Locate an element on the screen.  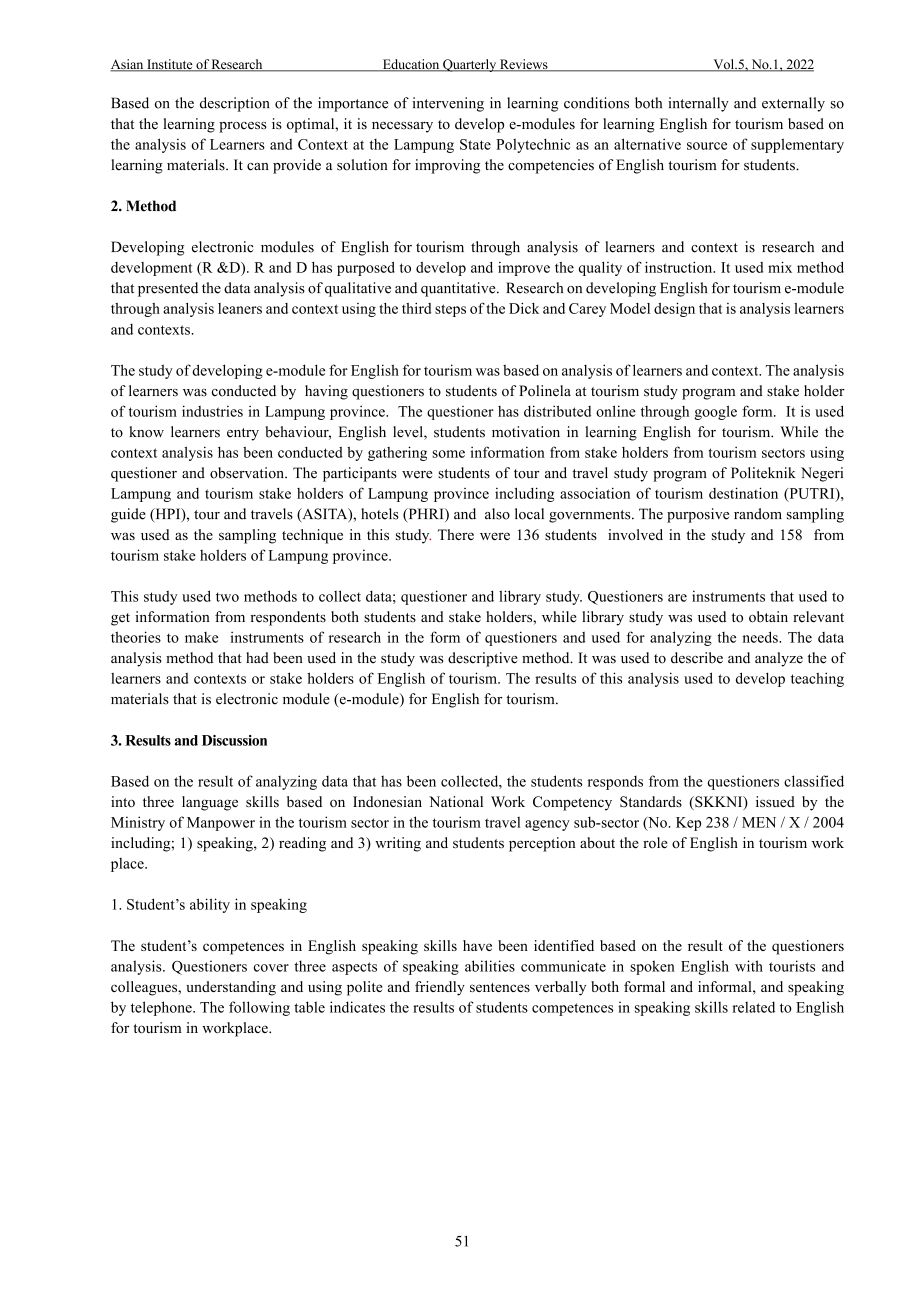
internally is located at coordinates (698, 104).
